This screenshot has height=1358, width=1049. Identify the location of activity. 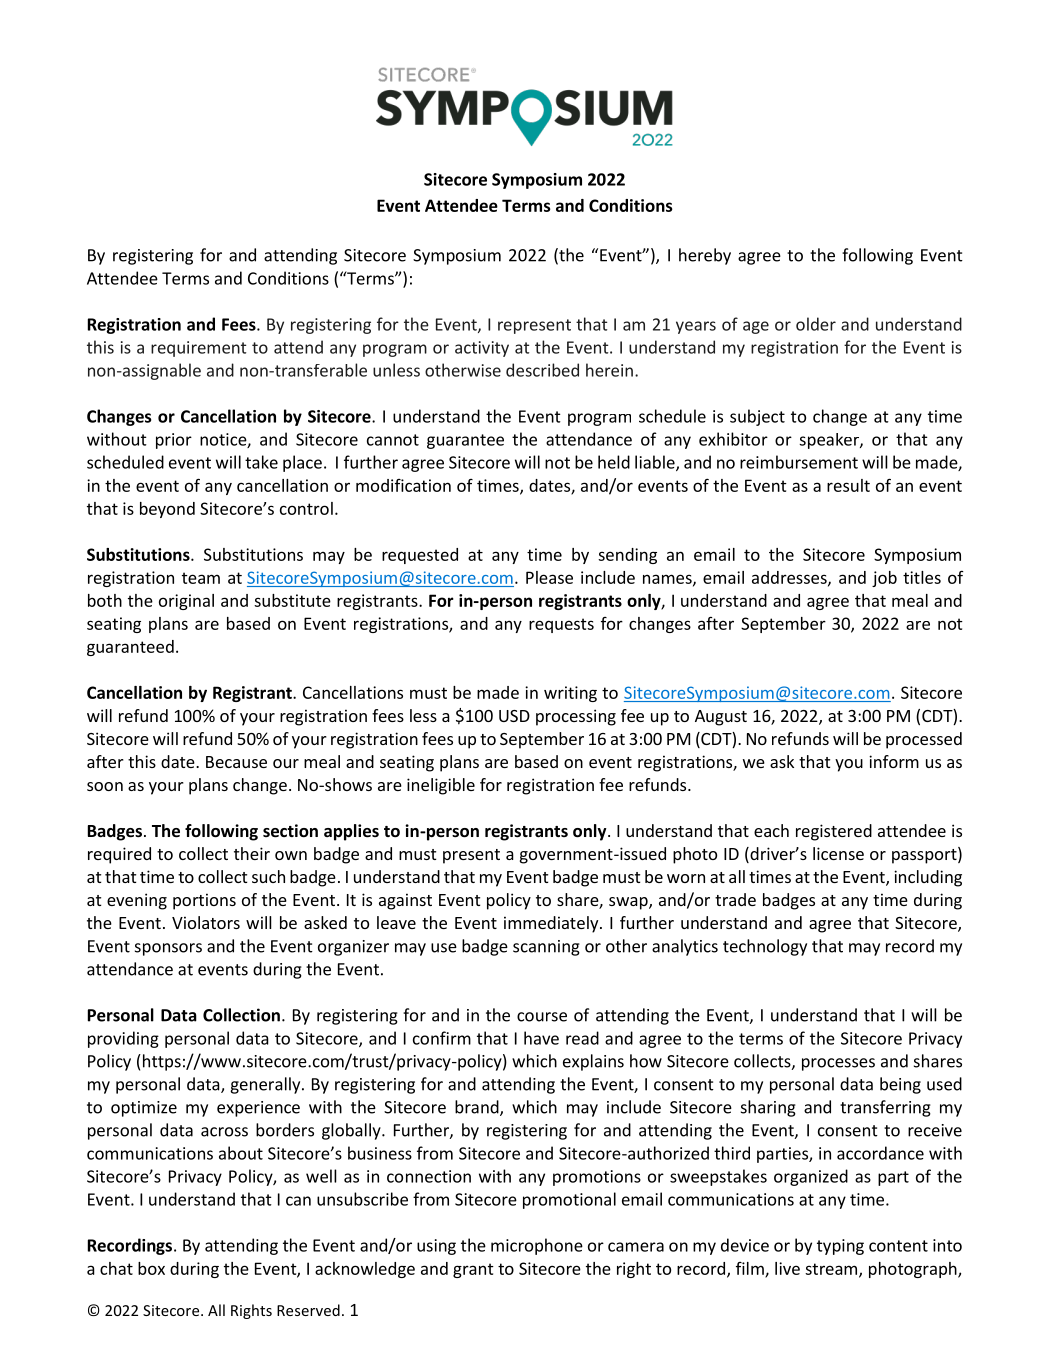
(482, 349).
